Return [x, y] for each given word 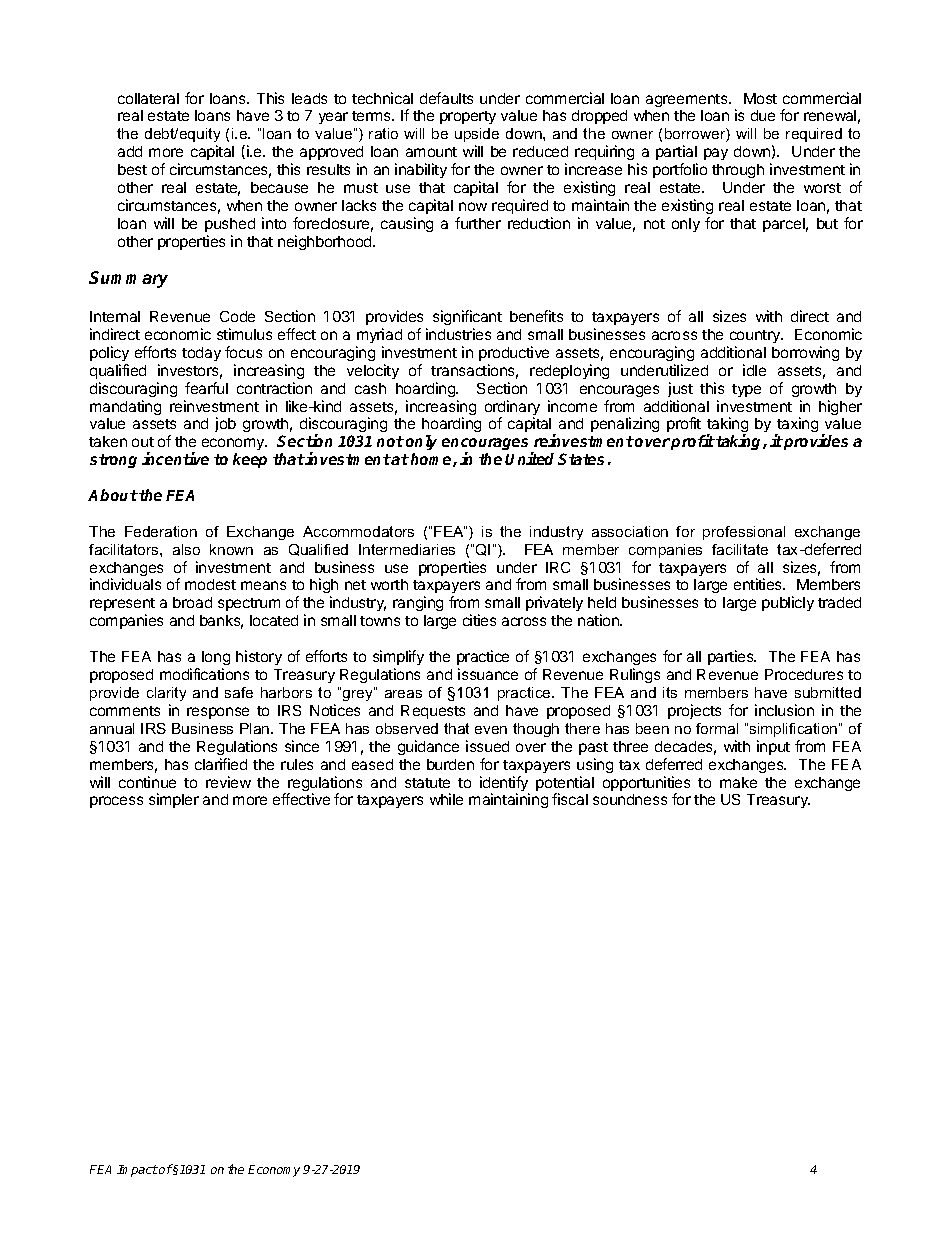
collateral [148, 98]
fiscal [570, 799]
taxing [796, 426]
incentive [175, 458]
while [446, 799]
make [738, 782]
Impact [137, 1171]
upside [477, 135]
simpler [174, 800]
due [763, 115]
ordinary [512, 409]
